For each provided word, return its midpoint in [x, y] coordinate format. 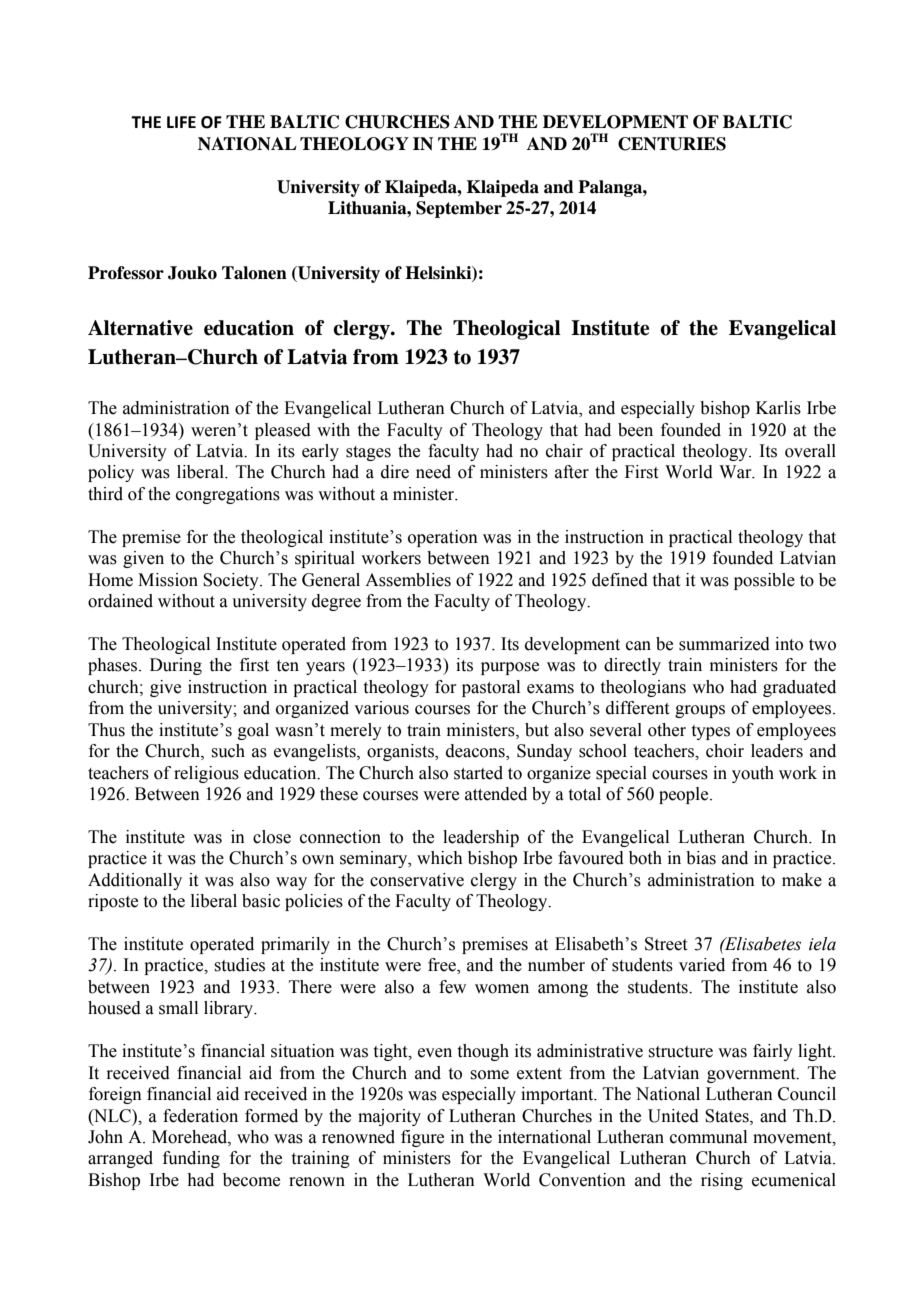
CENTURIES [672, 144]
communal [708, 1137]
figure [422, 1138]
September [459, 209]
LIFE [181, 122]
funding [191, 1159]
